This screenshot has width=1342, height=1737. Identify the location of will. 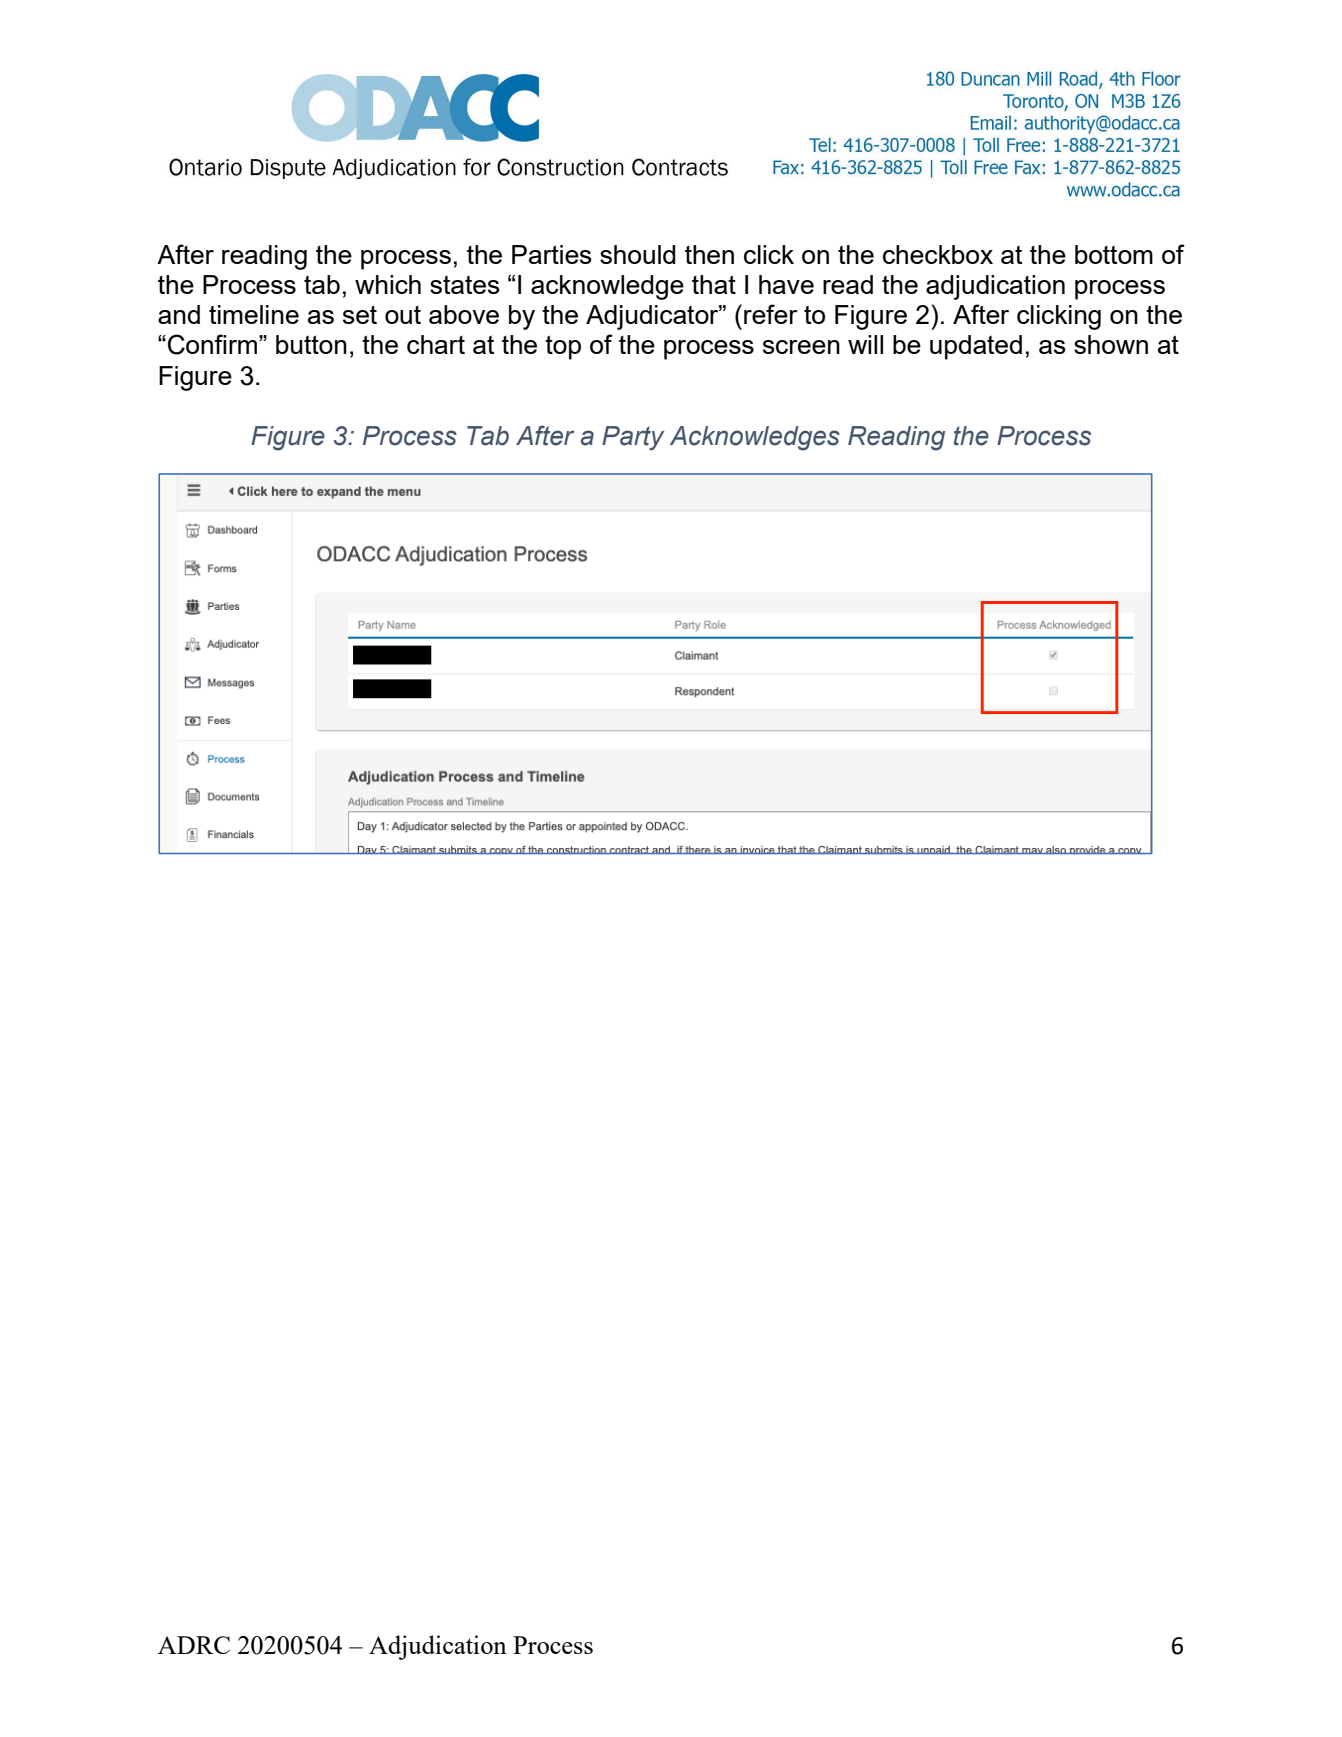
(865, 344).
